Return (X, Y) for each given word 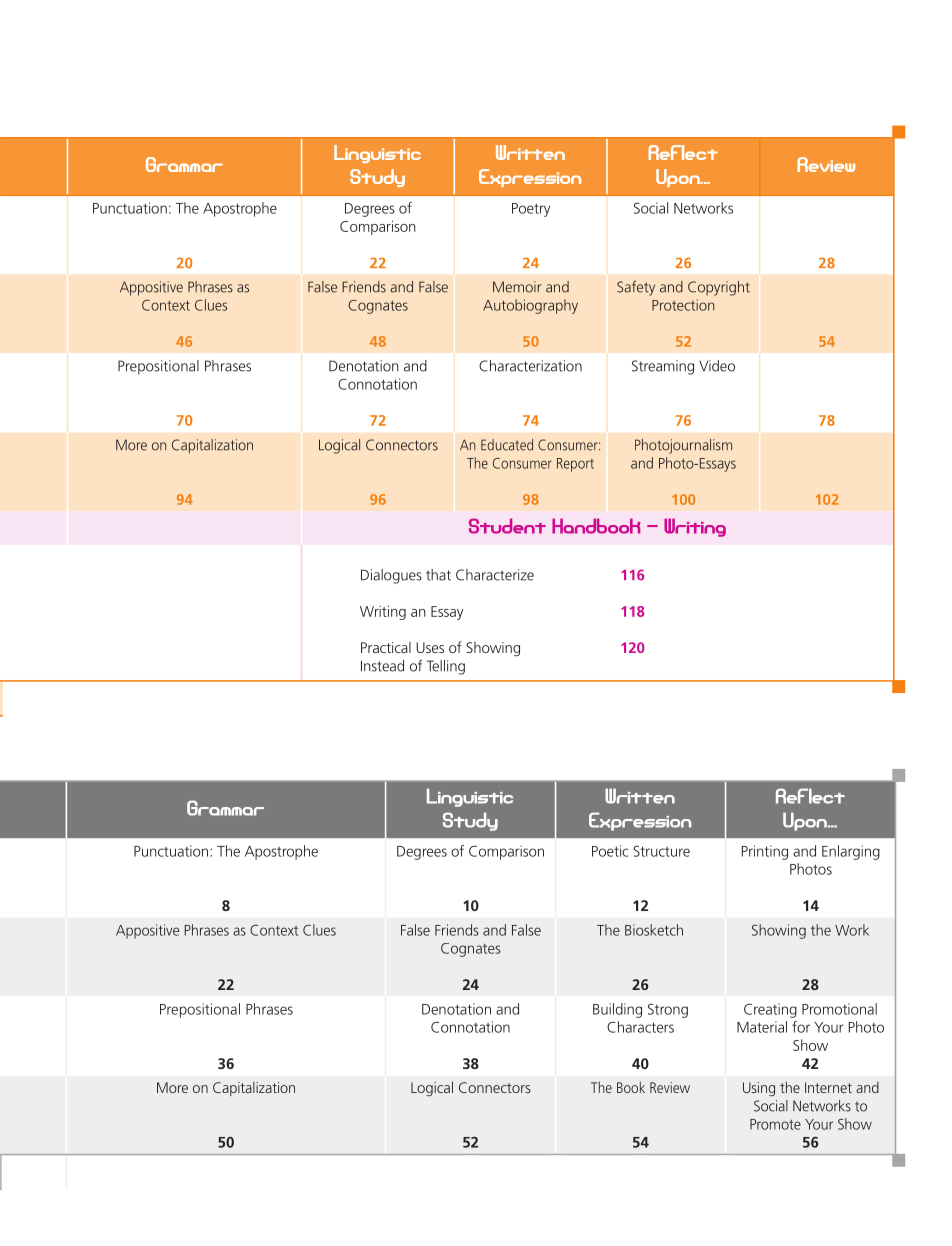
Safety (636, 288)
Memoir (517, 287)
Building (617, 1010)
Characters (640, 1027)
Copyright (719, 288)
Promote (775, 1124)
